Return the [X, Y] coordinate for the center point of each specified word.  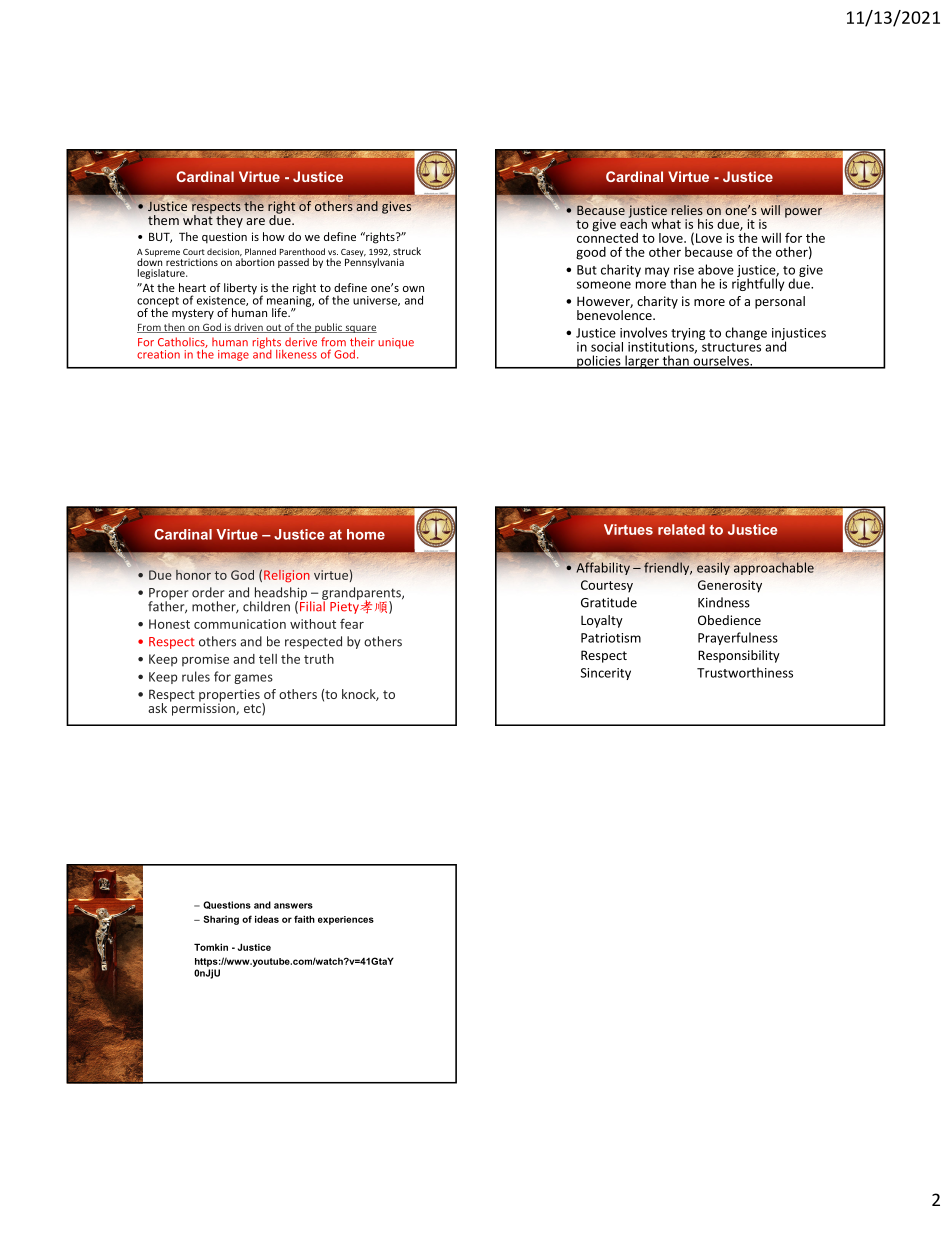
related [681, 529]
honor [193, 575]
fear [352, 623]
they [229, 221]
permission [203, 708]
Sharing [221, 920]
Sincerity [606, 674]
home [366, 534]
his [705, 224]
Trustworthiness [745, 672]
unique [396, 343]
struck [407, 251]
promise [205, 660]
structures [731, 347]
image [233, 355]
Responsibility [739, 656]
